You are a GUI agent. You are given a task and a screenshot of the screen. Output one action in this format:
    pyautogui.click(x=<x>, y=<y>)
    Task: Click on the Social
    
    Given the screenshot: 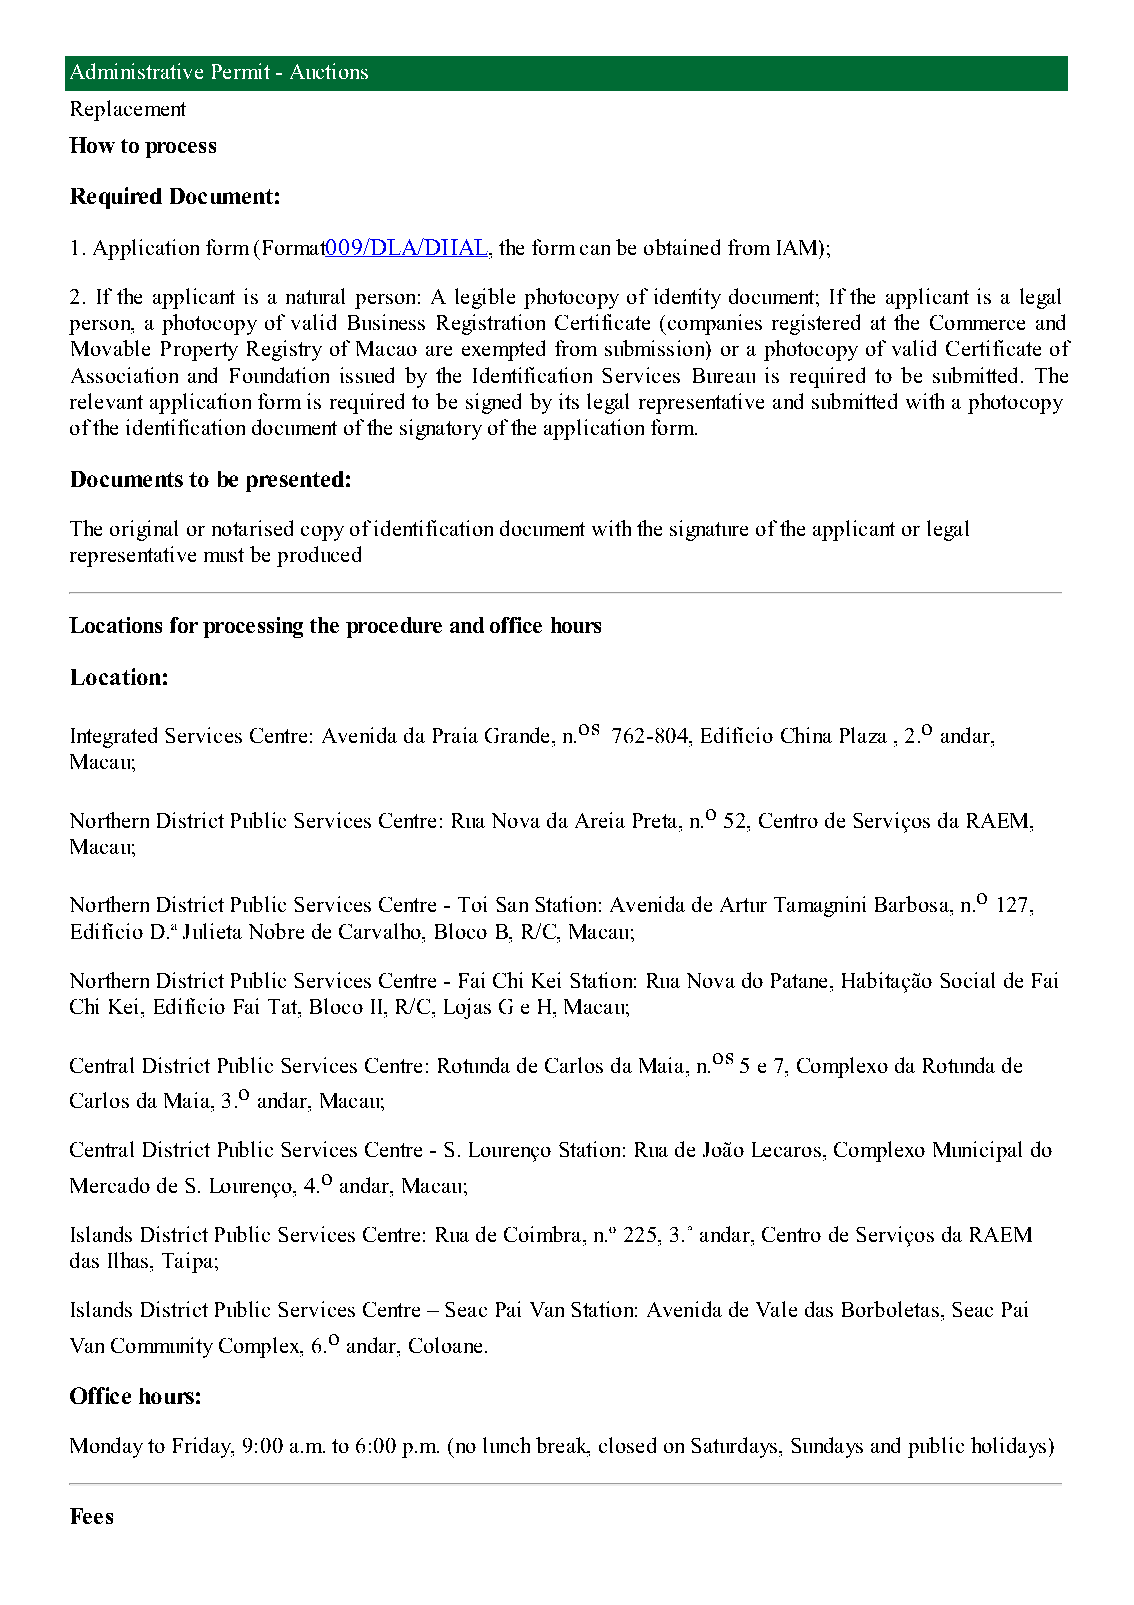 What is the action you would take?
    pyautogui.click(x=967, y=980)
